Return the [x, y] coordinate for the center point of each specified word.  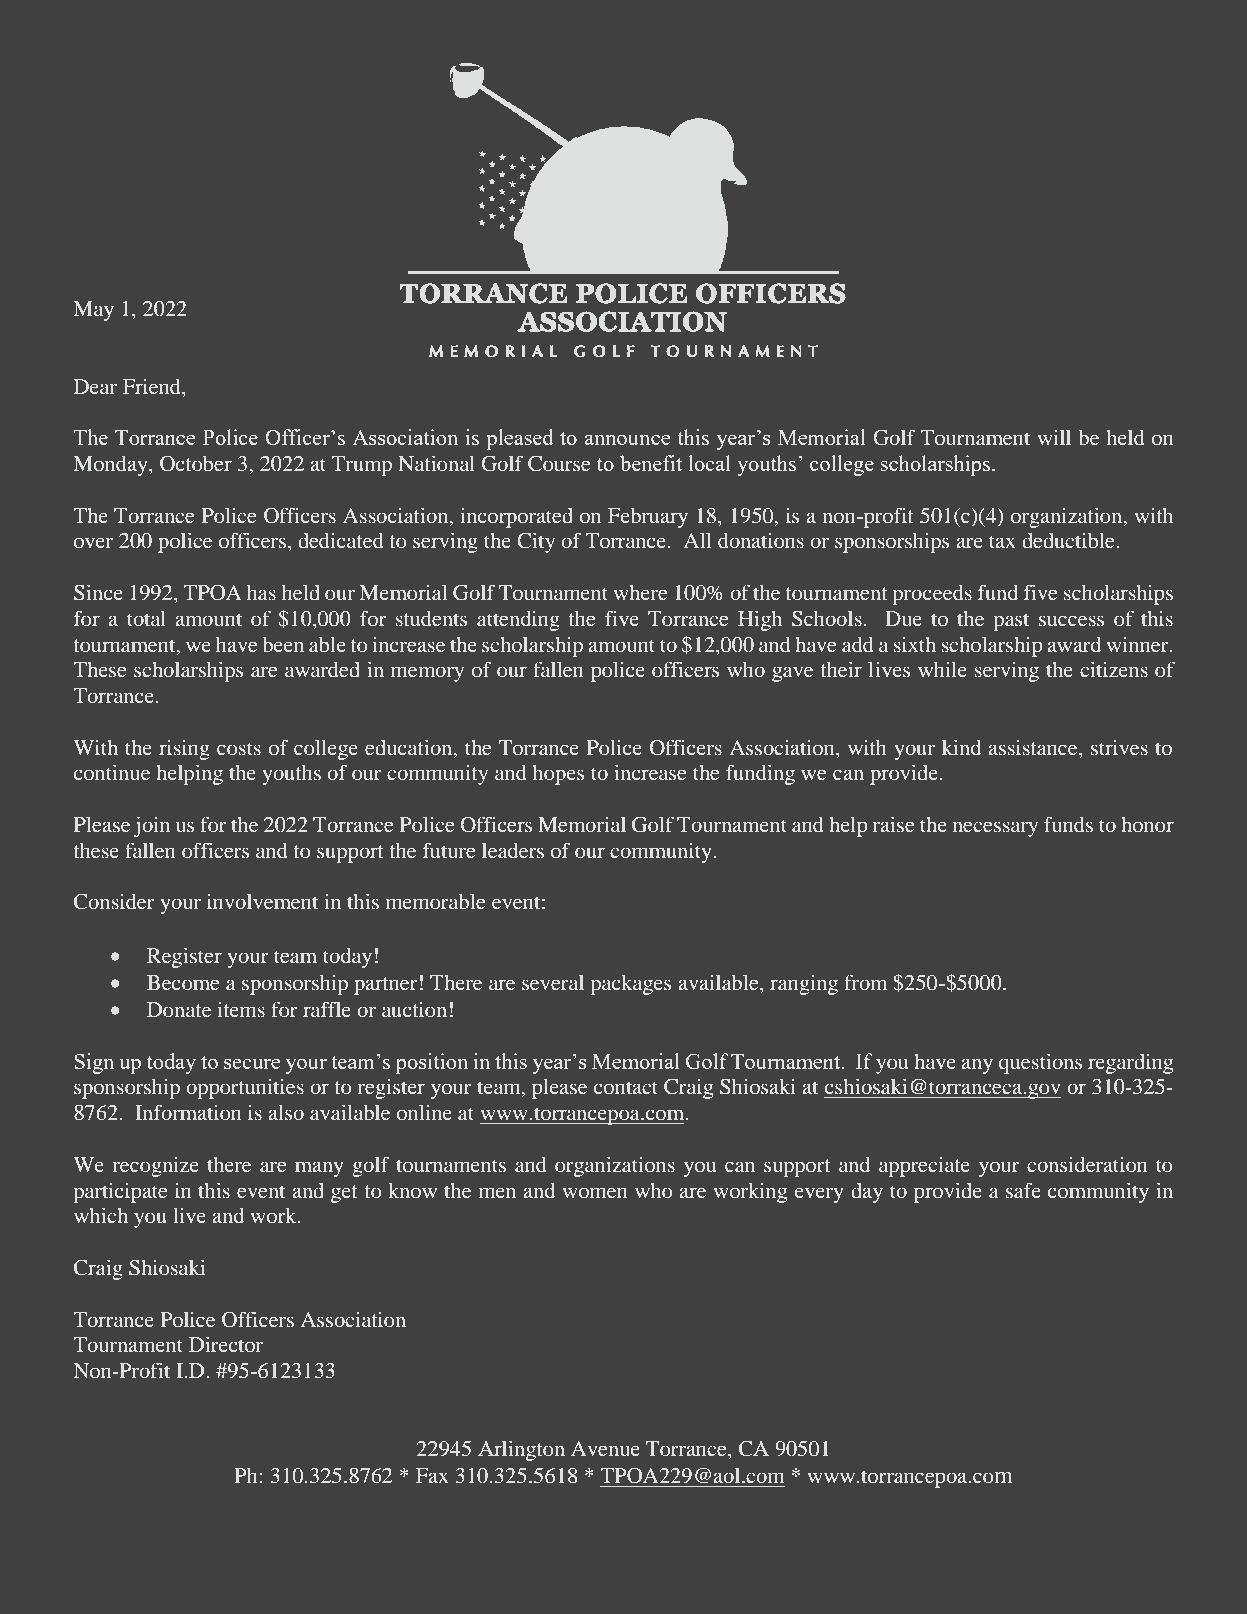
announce [627, 440]
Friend [153, 386]
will [1054, 437]
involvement [262, 901]
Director [226, 1344]
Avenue [605, 1448]
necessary [995, 829]
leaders [513, 850]
